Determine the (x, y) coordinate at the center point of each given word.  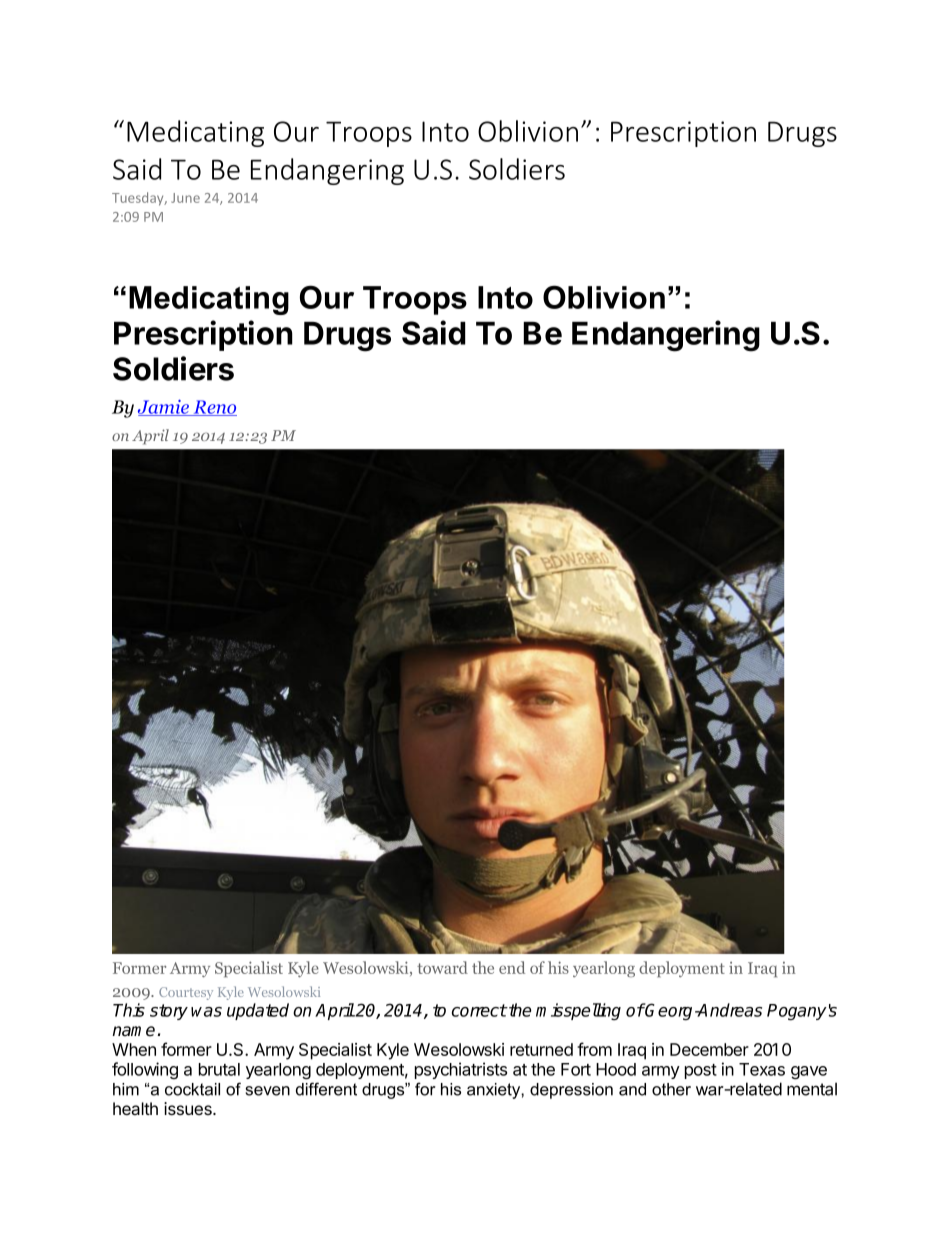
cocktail (192, 1089)
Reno (214, 408)
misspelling (578, 1011)
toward (442, 967)
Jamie (165, 408)
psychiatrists (461, 1070)
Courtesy (186, 993)
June (185, 198)
